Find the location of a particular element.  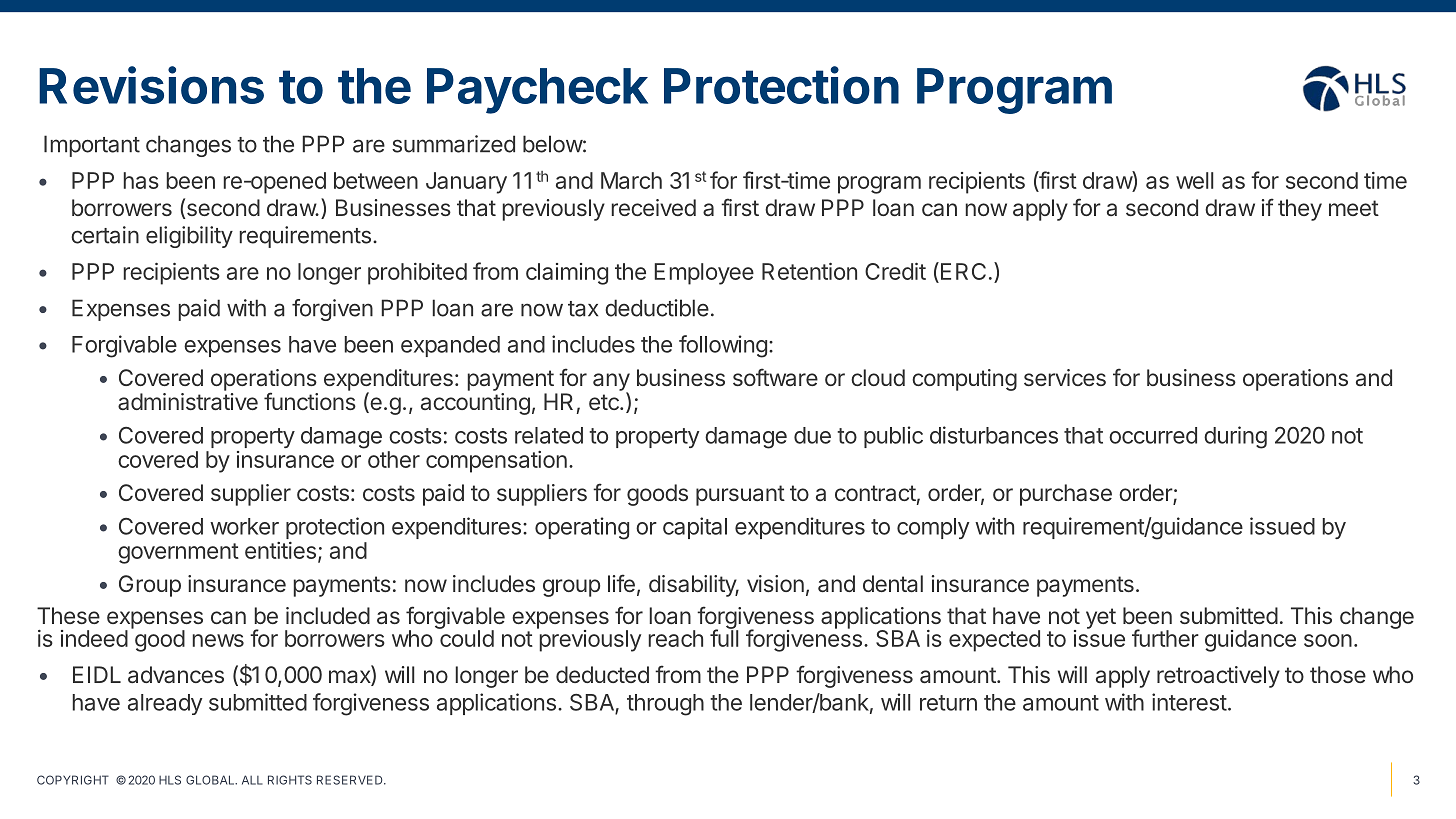

GLOBAL is located at coordinates (211, 780).
